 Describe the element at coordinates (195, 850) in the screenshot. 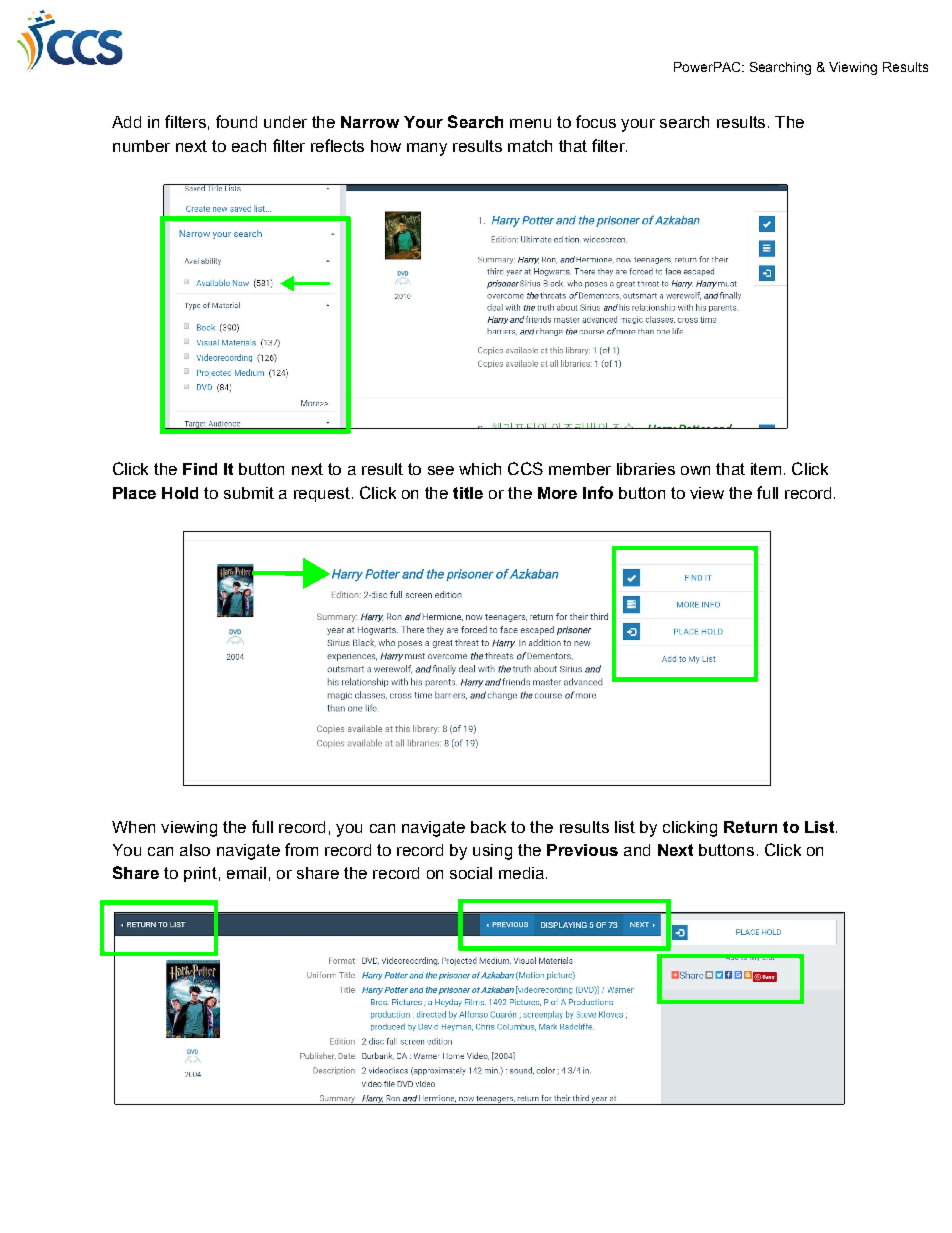

I see `also` at that location.
